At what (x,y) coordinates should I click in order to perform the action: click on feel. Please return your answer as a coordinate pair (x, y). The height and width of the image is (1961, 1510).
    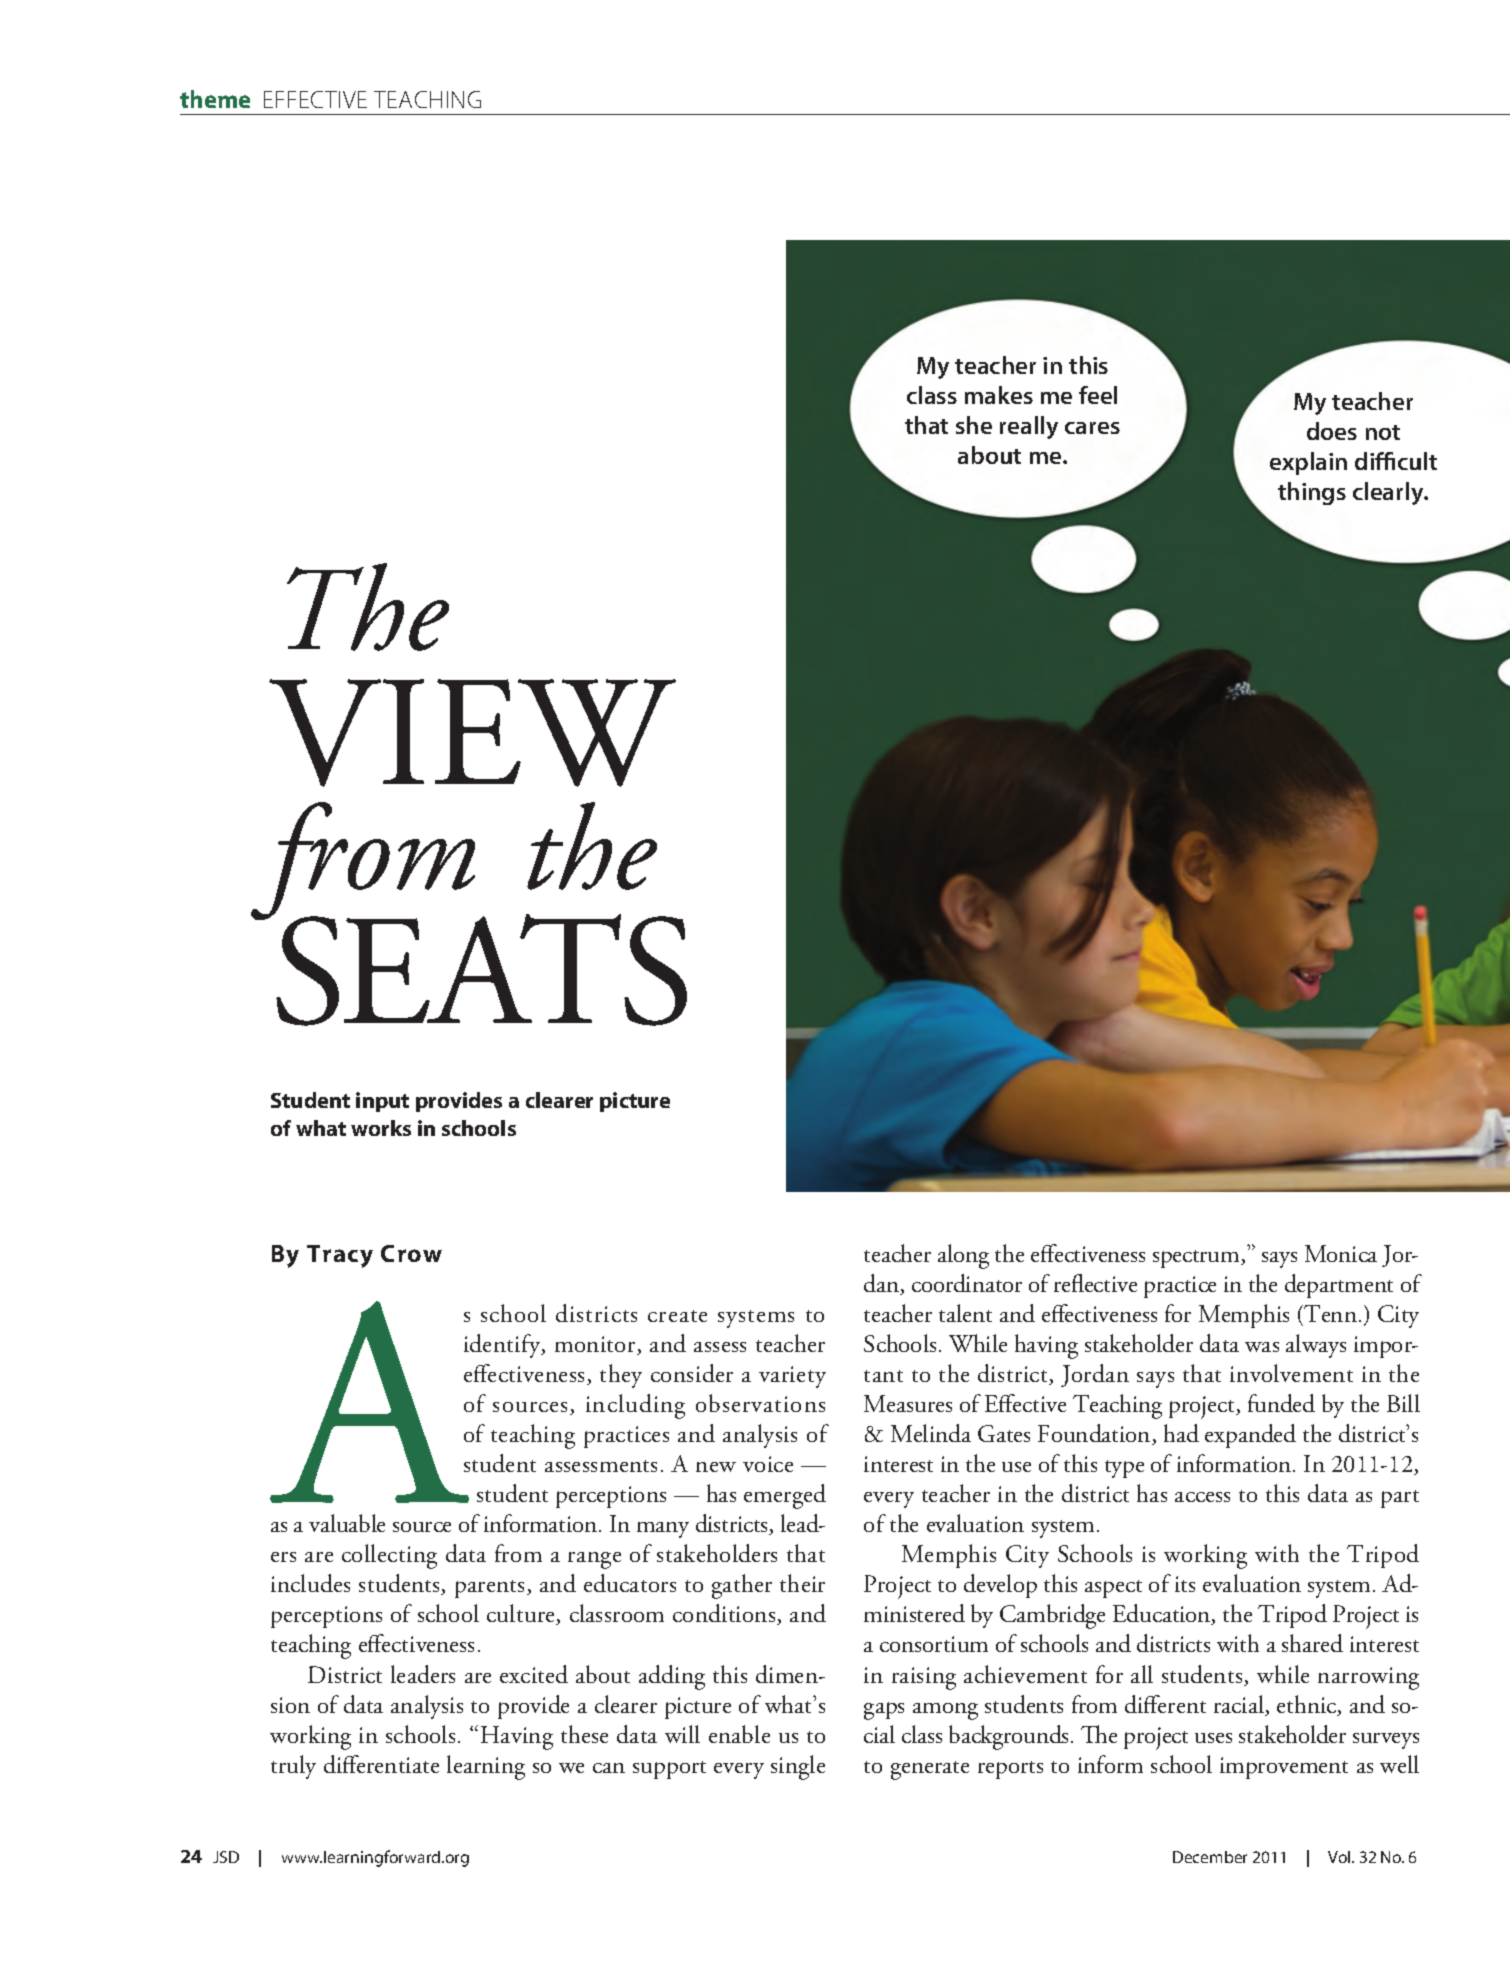
    Looking at the image, I should click on (1098, 395).
